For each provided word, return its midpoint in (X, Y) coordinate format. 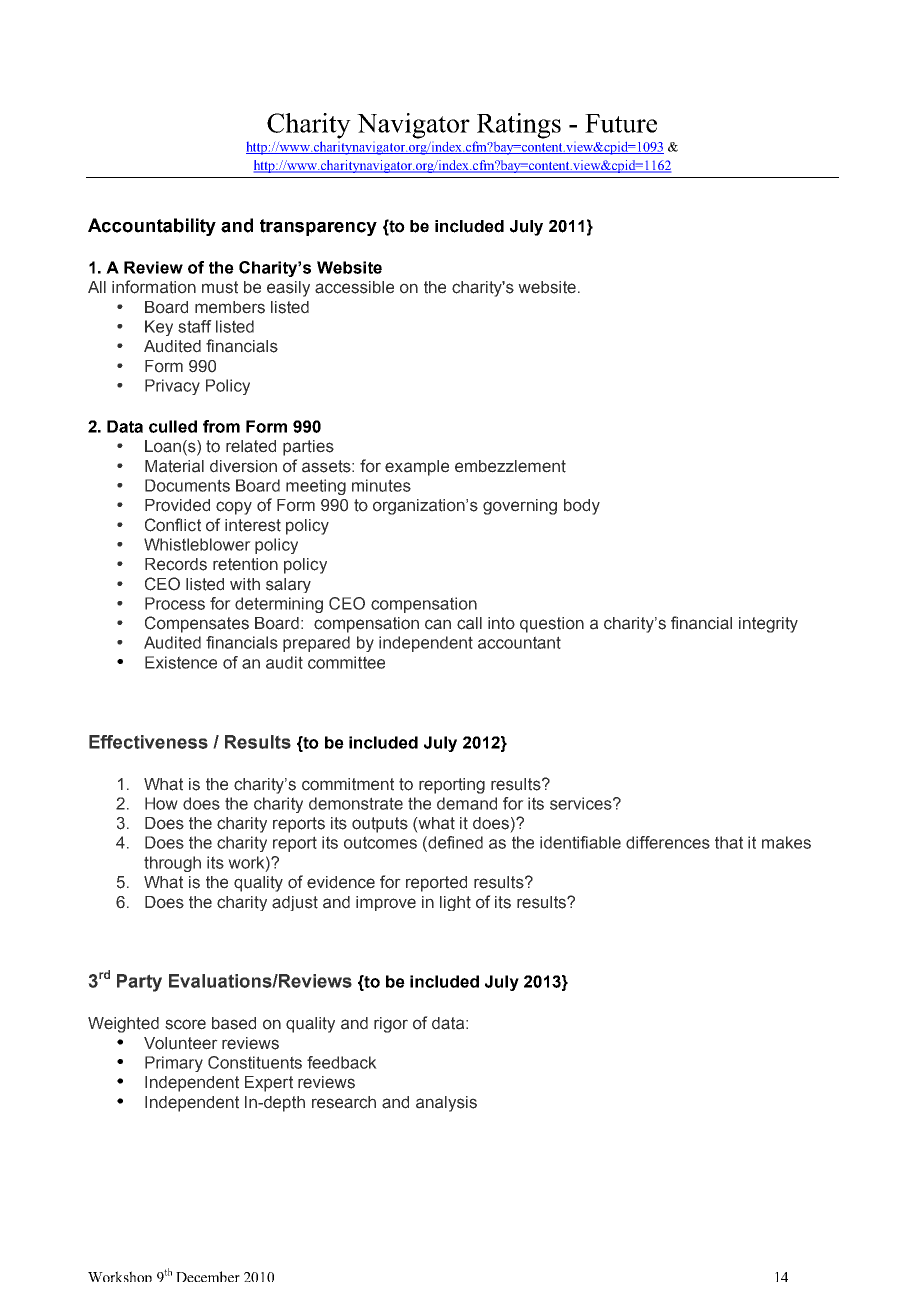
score (185, 1024)
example (417, 468)
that (729, 842)
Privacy (172, 387)
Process (175, 603)
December (208, 1276)
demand (467, 803)
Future (621, 123)
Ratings (519, 126)
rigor (391, 1025)
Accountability (152, 227)
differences (668, 842)
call (469, 623)
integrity (768, 625)
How (161, 803)
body (582, 507)
